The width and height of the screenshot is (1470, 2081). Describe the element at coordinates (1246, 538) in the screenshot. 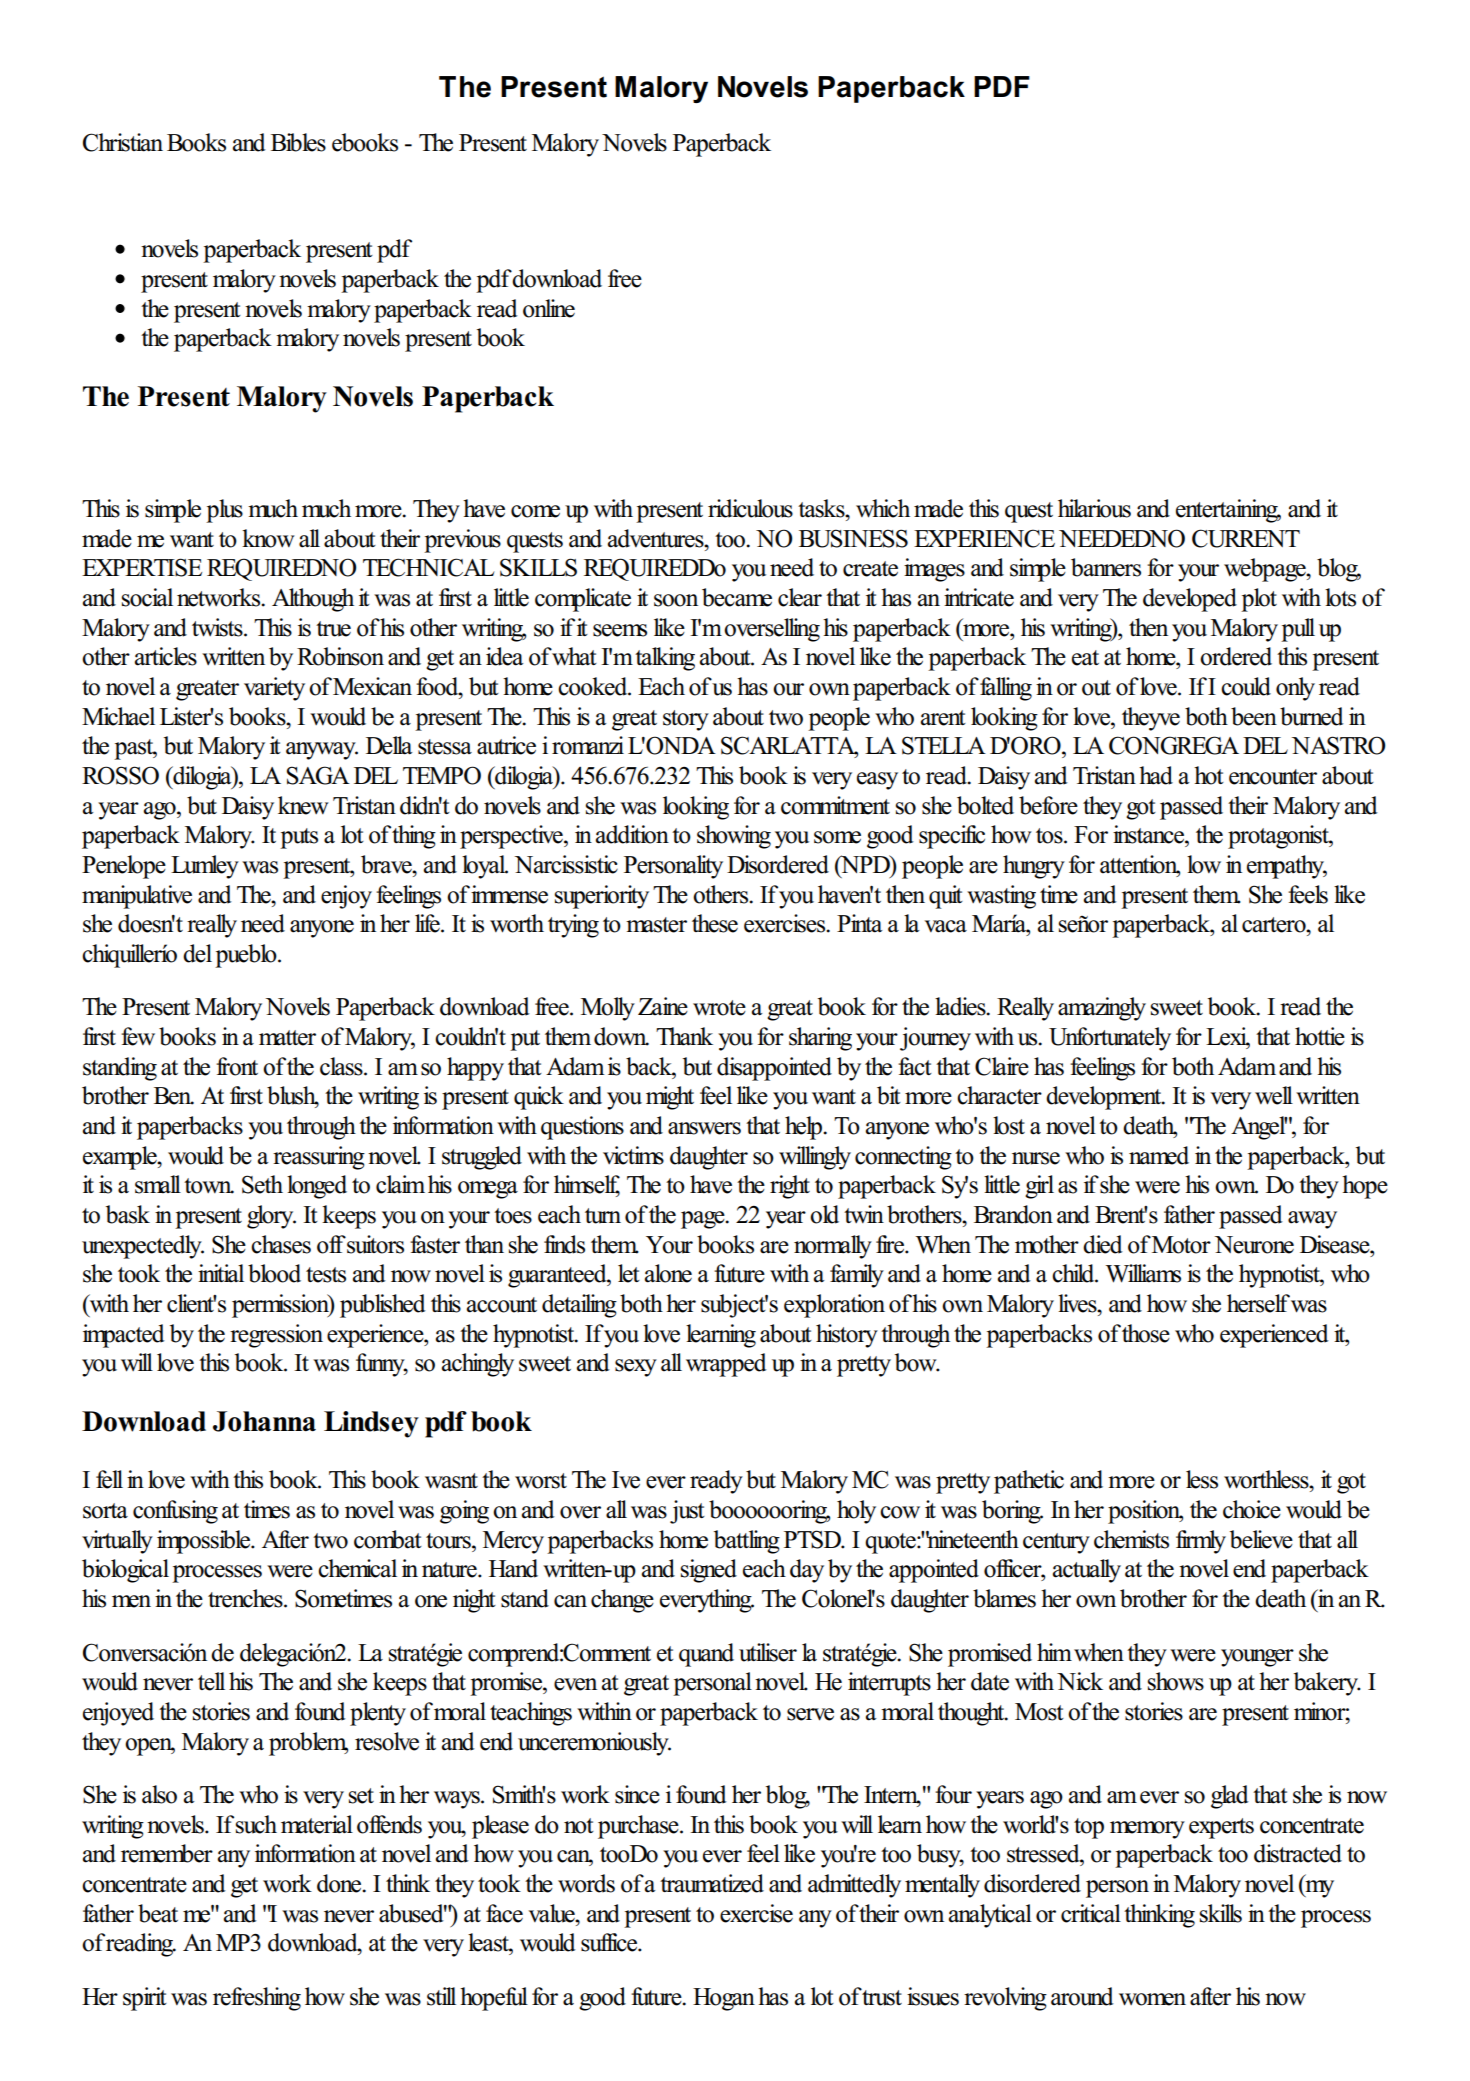

I see `CURRENT` at that location.
